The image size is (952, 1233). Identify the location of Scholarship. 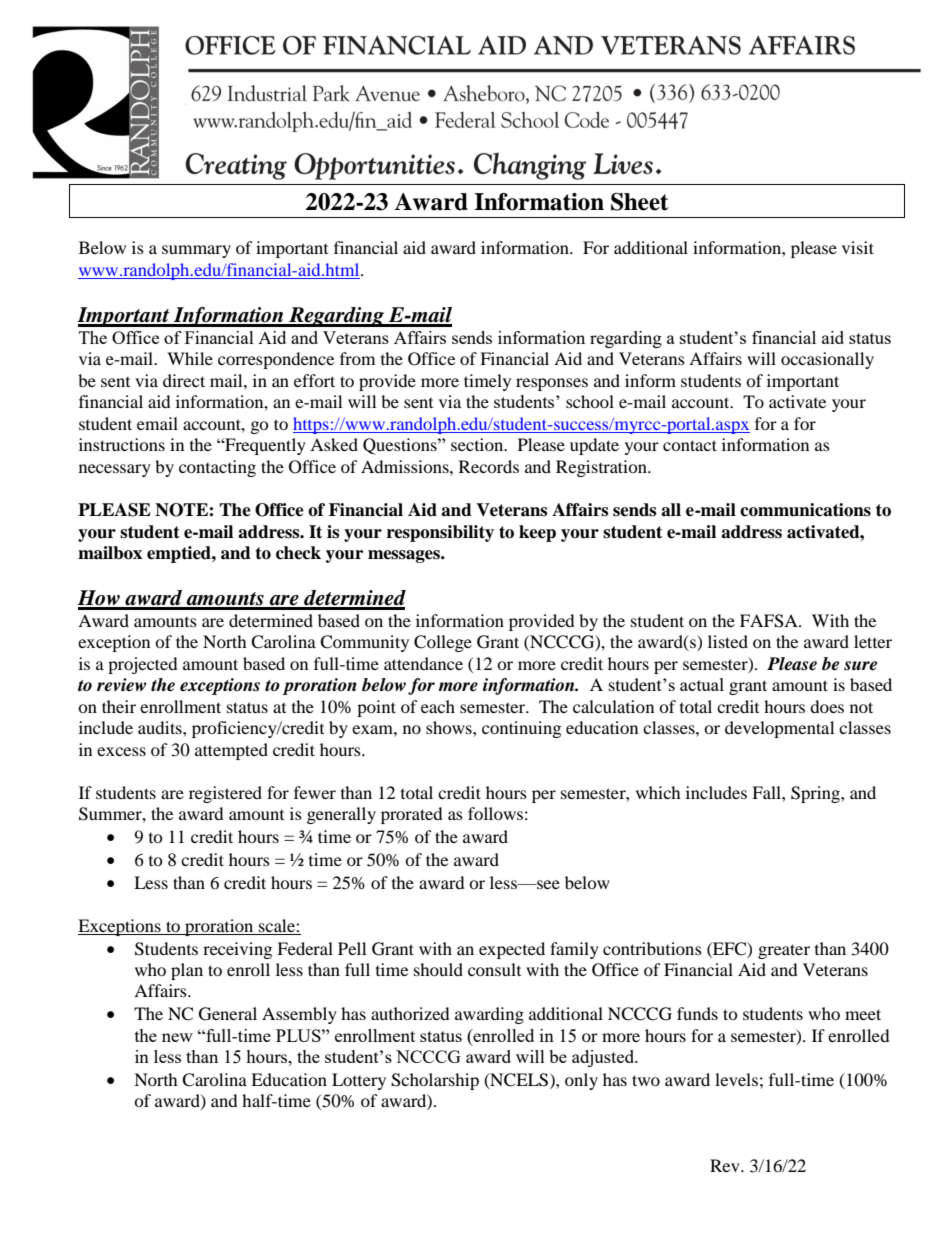
(435, 1081).
